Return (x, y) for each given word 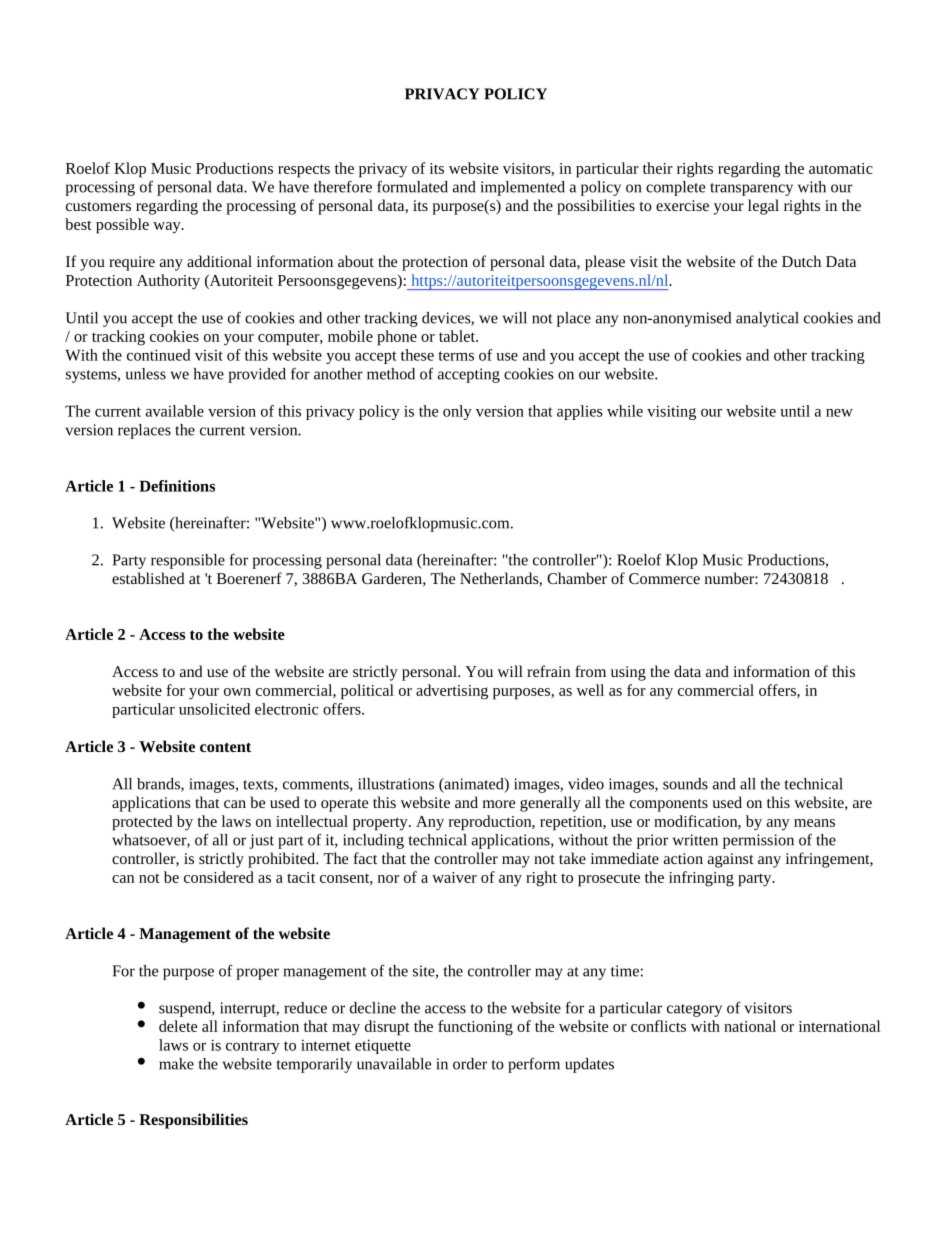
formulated (412, 187)
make (176, 1064)
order (470, 1064)
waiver (454, 877)
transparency (751, 189)
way (168, 228)
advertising (452, 692)
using (628, 673)
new (839, 413)
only (457, 412)
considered (219, 877)
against (731, 860)
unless (146, 374)
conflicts (658, 1026)
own (237, 692)
